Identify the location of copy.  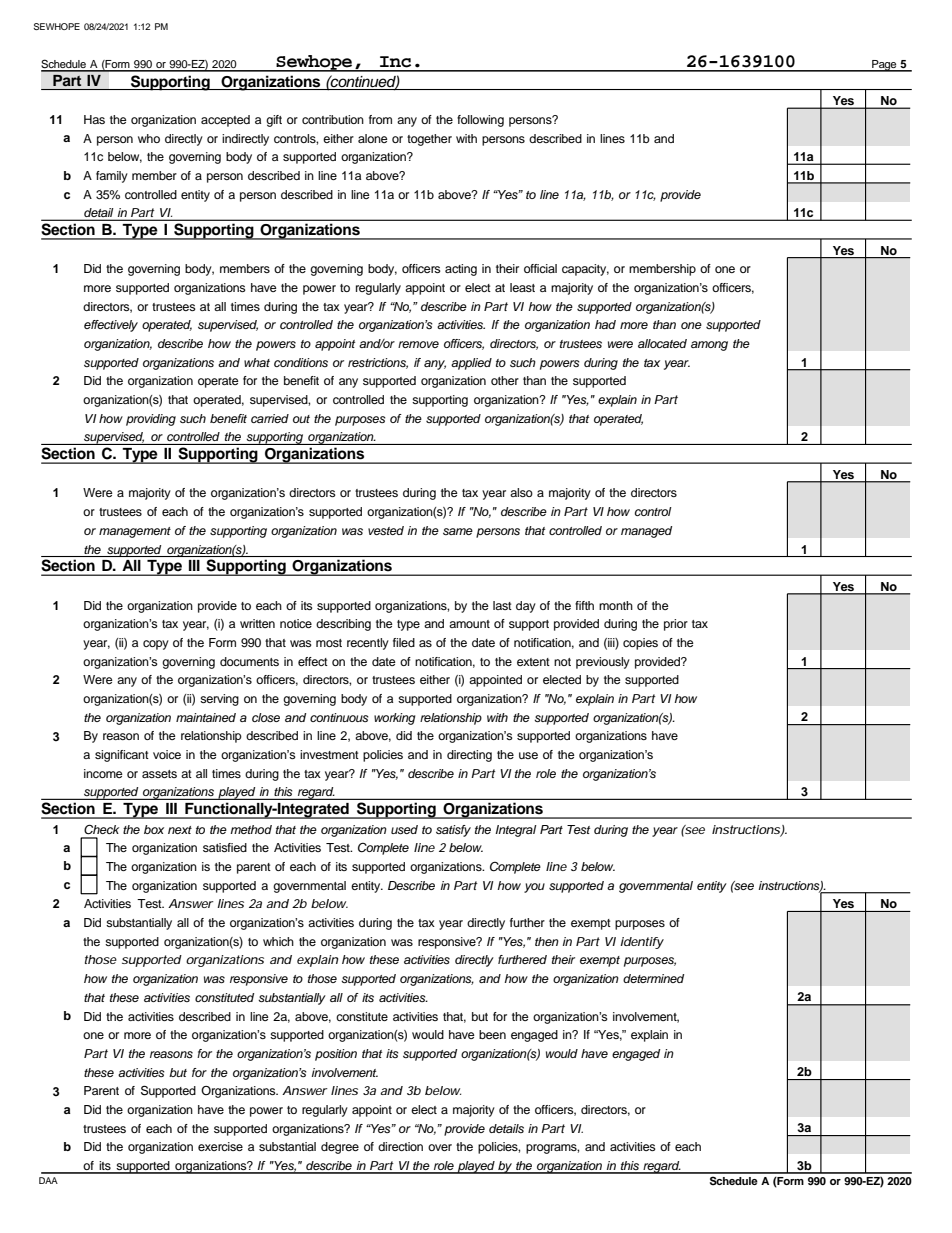
(156, 645).
